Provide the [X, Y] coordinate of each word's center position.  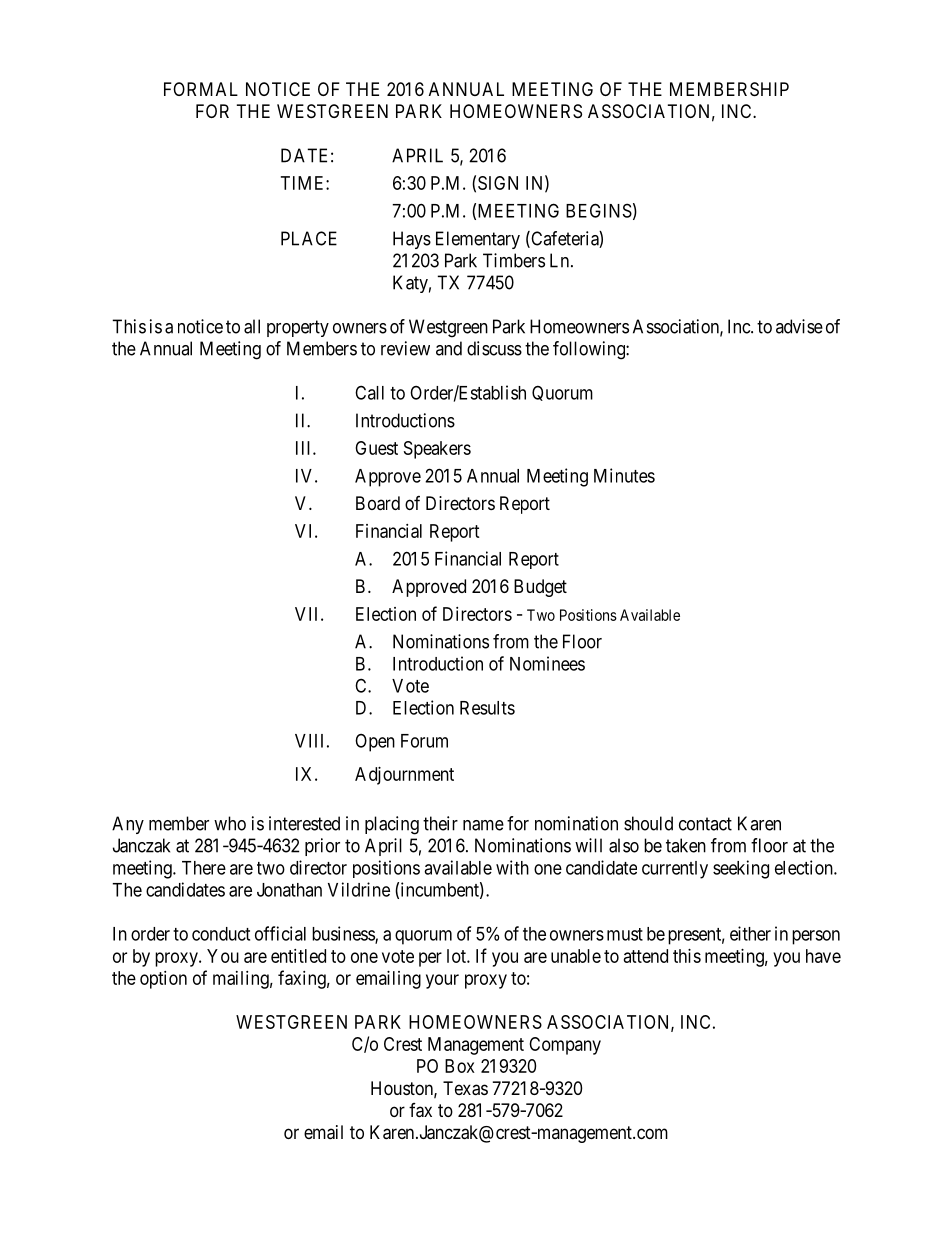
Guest [376, 448]
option [163, 980]
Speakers [437, 450]
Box [460, 1066]
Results [487, 708]
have [823, 956]
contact [705, 824]
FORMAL [201, 89]
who [230, 823]
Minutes [624, 475]
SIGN [498, 183]
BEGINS [599, 210]
